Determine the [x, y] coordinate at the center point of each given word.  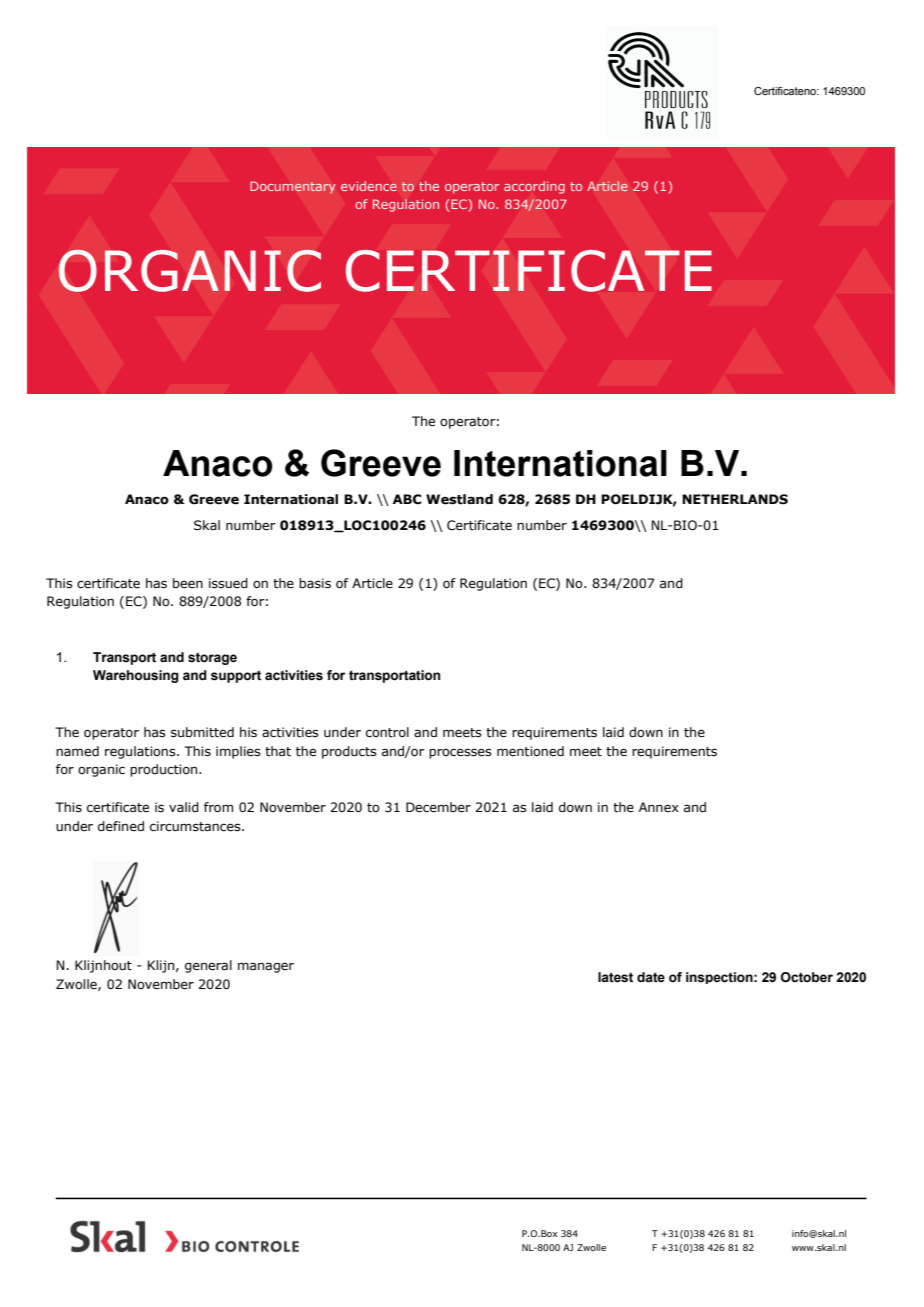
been [188, 583]
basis [315, 583]
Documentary [293, 187]
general [208, 966]
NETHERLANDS [735, 499]
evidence [369, 186]
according [534, 187]
